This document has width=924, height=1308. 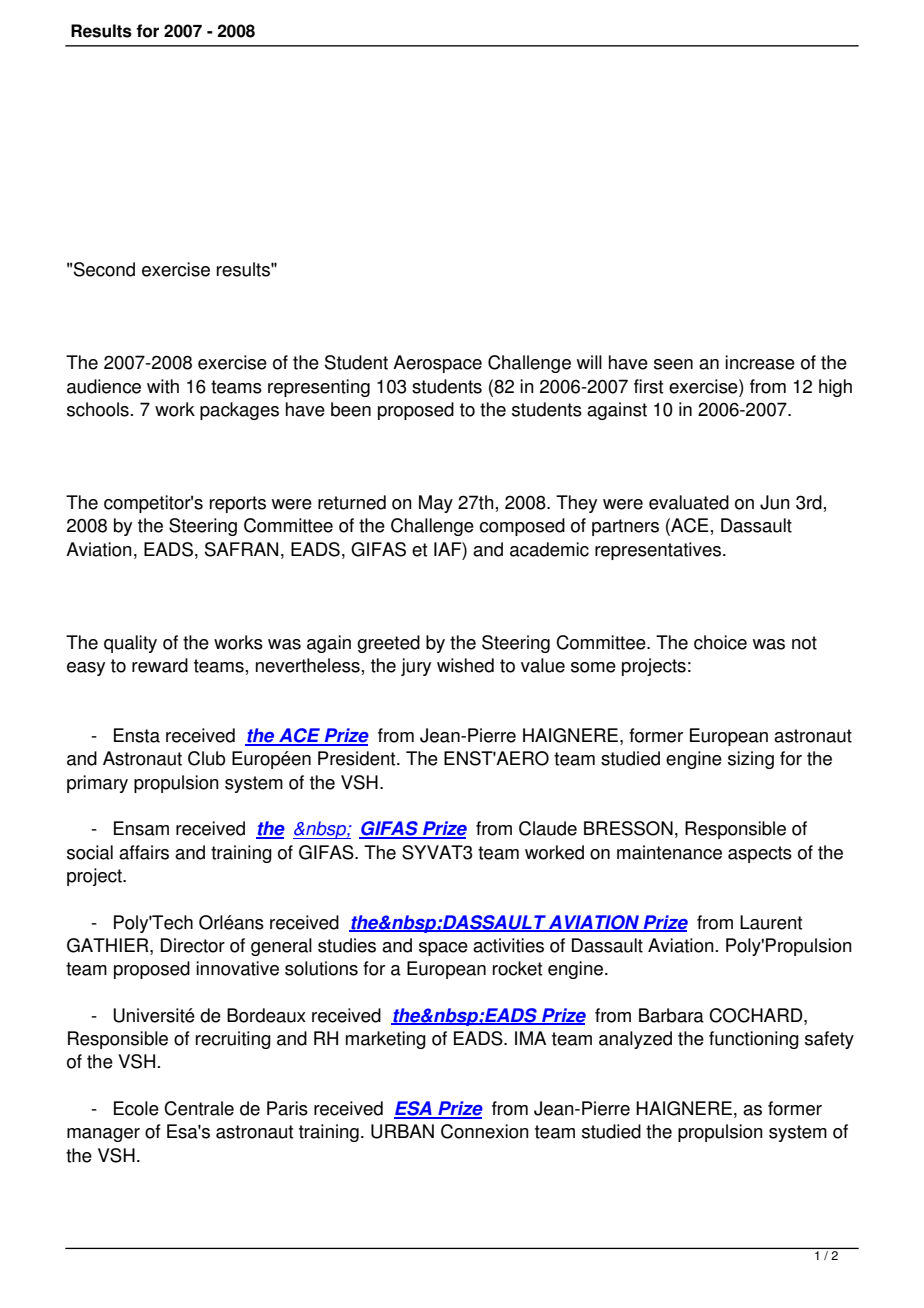 I want to click on aspects, so click(x=760, y=854).
